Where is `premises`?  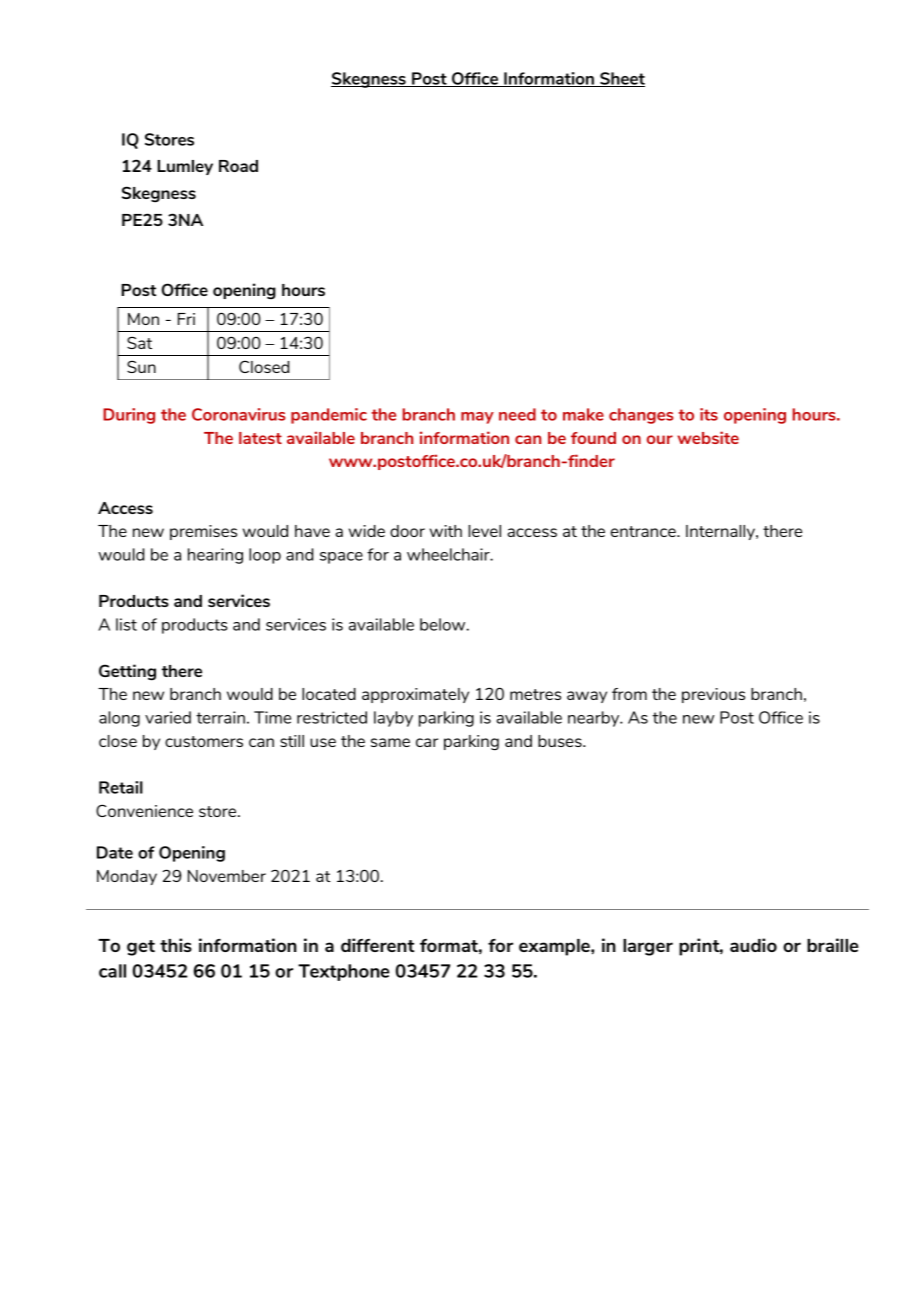
premises is located at coordinates (203, 532).
